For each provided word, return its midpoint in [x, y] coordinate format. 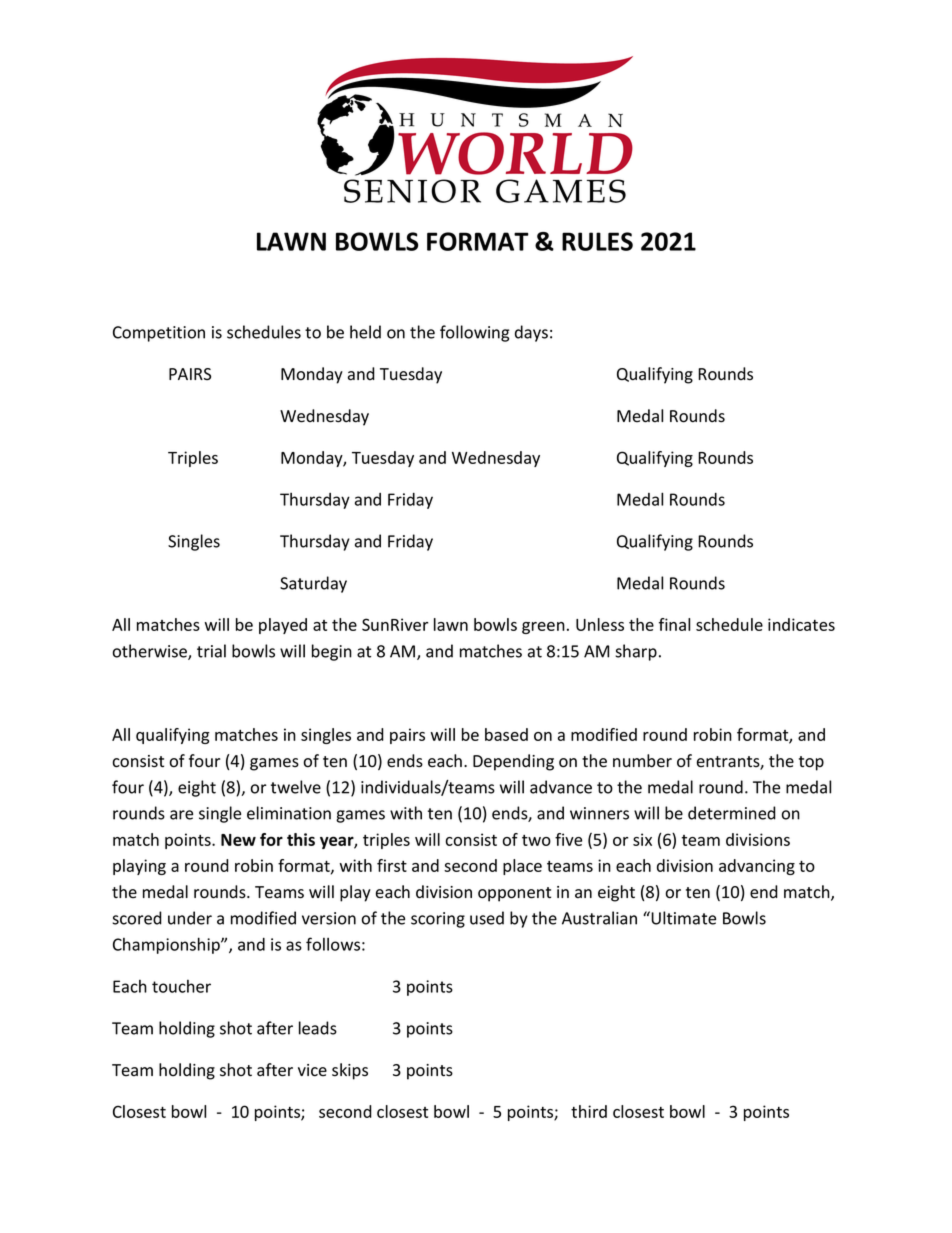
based [506, 734]
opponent [514, 894]
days [531, 333]
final [674, 624]
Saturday [313, 584]
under [190, 918]
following [474, 333]
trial [211, 651]
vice [312, 1070]
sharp [636, 652]
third [589, 1111]
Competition [159, 334]
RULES [597, 241]
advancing [757, 867]
